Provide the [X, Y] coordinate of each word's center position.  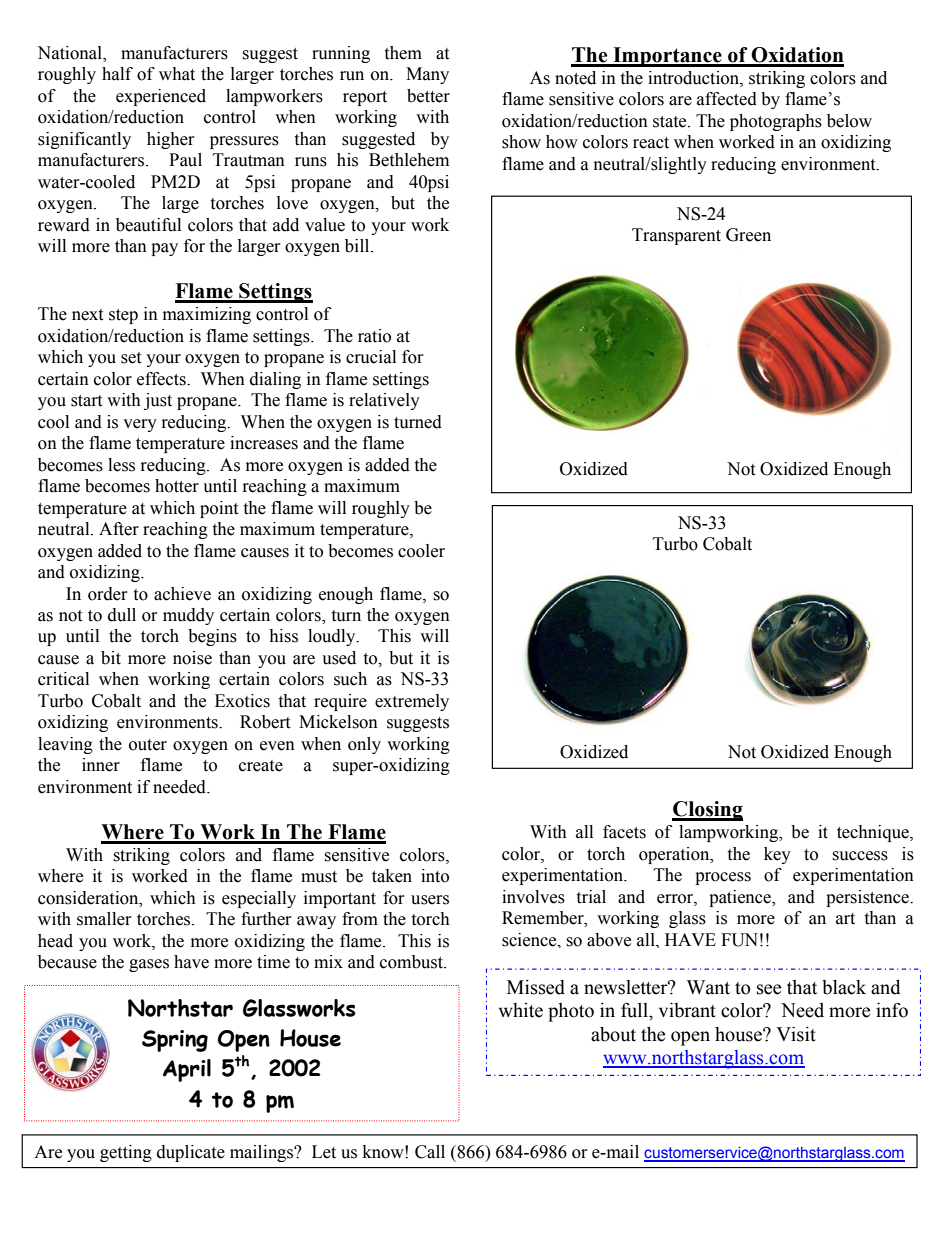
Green [748, 235]
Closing [707, 811]
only [364, 745]
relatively [384, 401]
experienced [161, 97]
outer [148, 745]
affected [727, 99]
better [428, 96]
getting [126, 1153]
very [140, 425]
